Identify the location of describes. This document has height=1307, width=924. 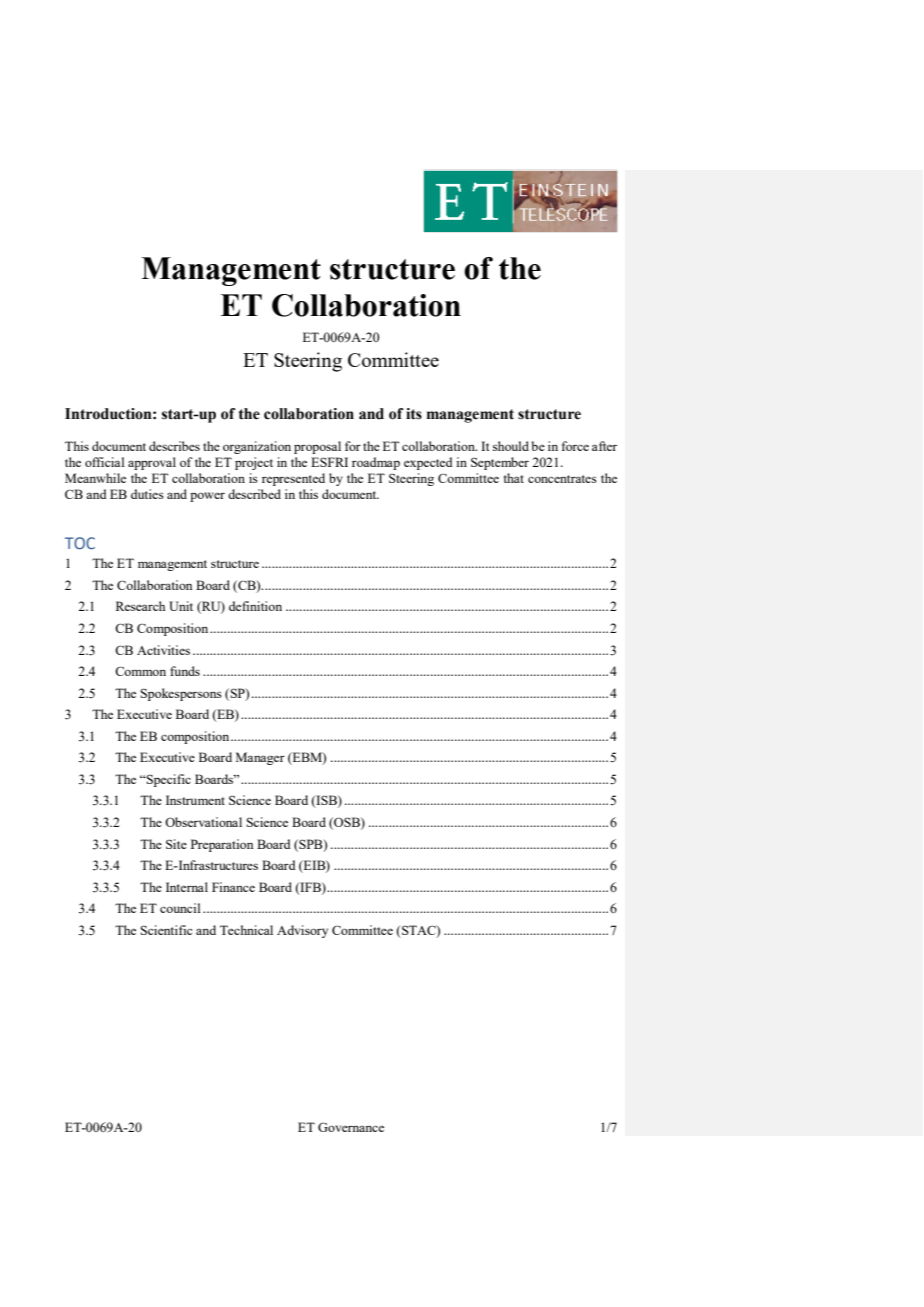
(174, 446).
